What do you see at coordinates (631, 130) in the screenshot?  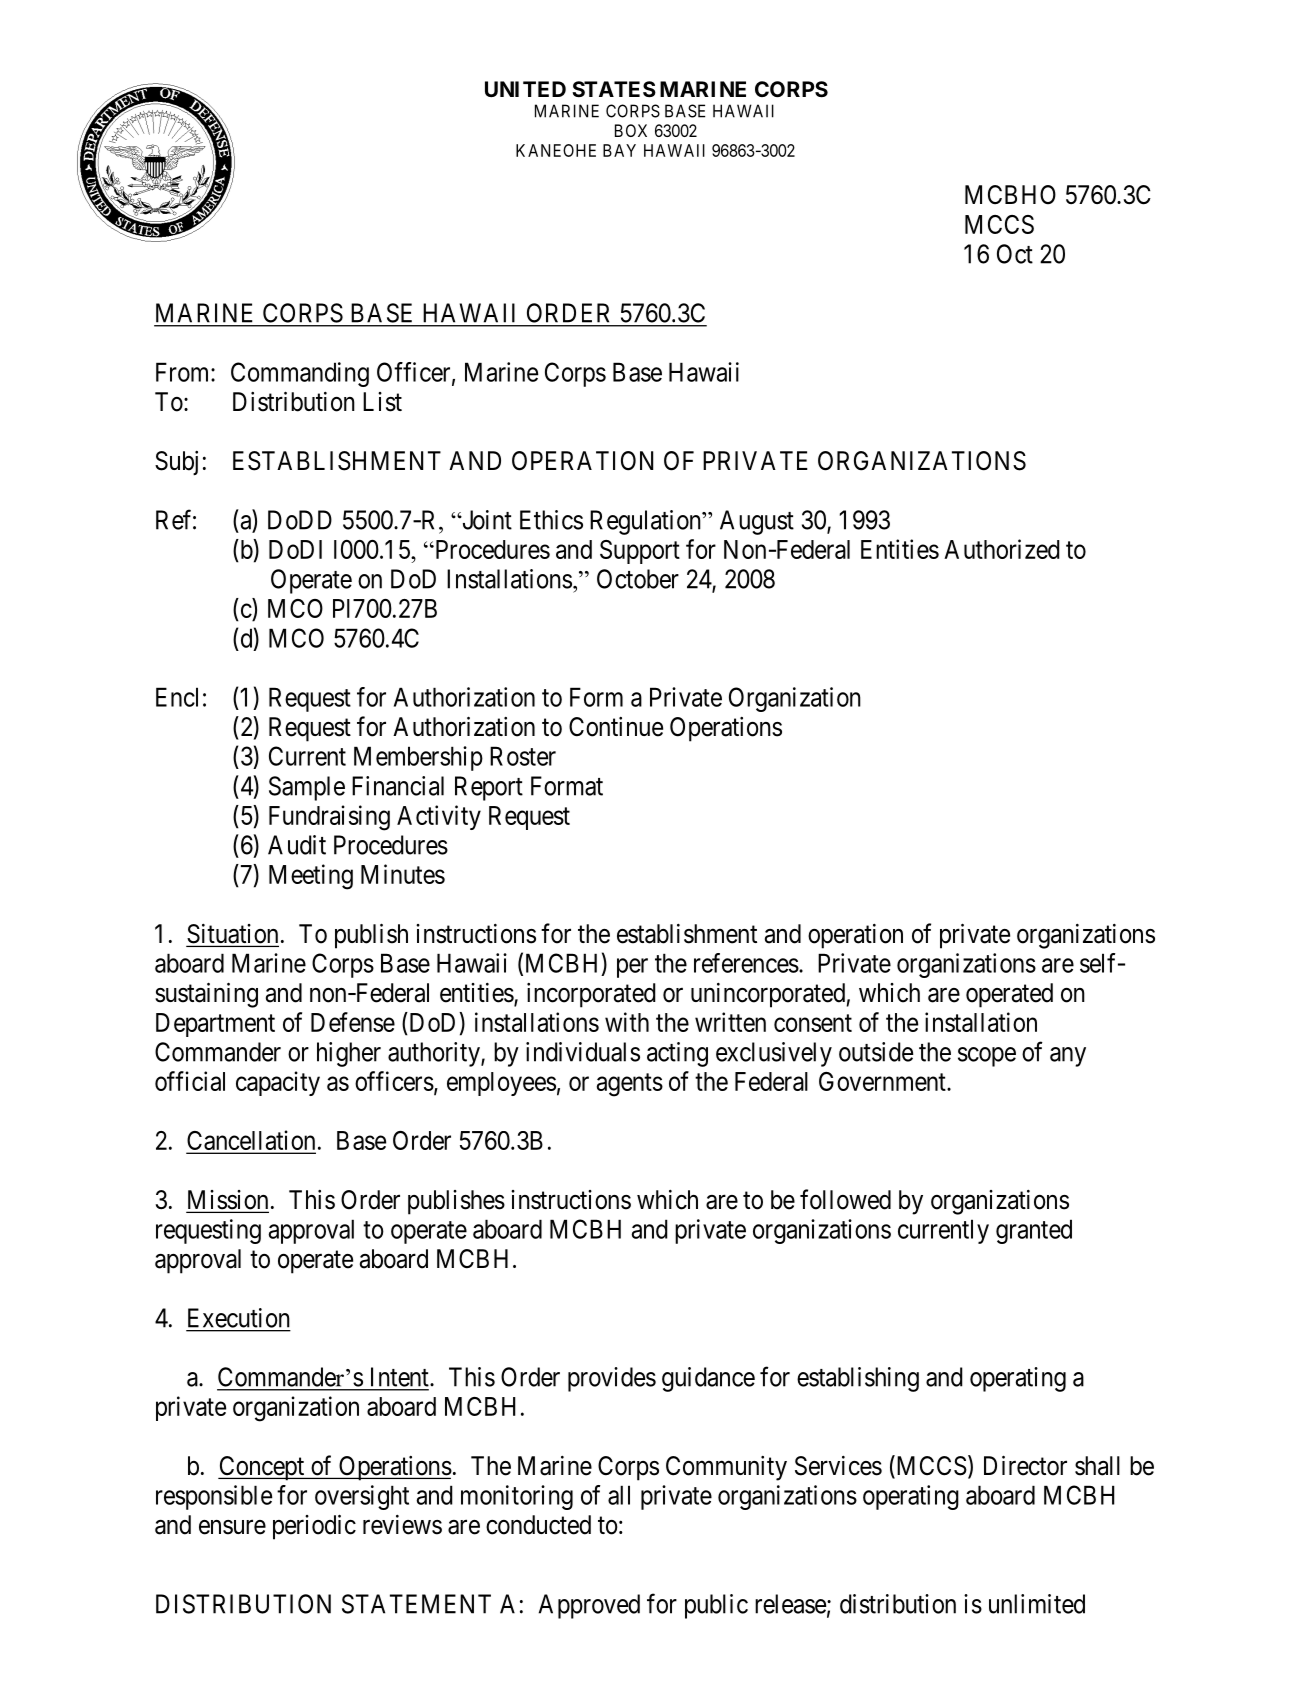 I see `BOX` at bounding box center [631, 130].
